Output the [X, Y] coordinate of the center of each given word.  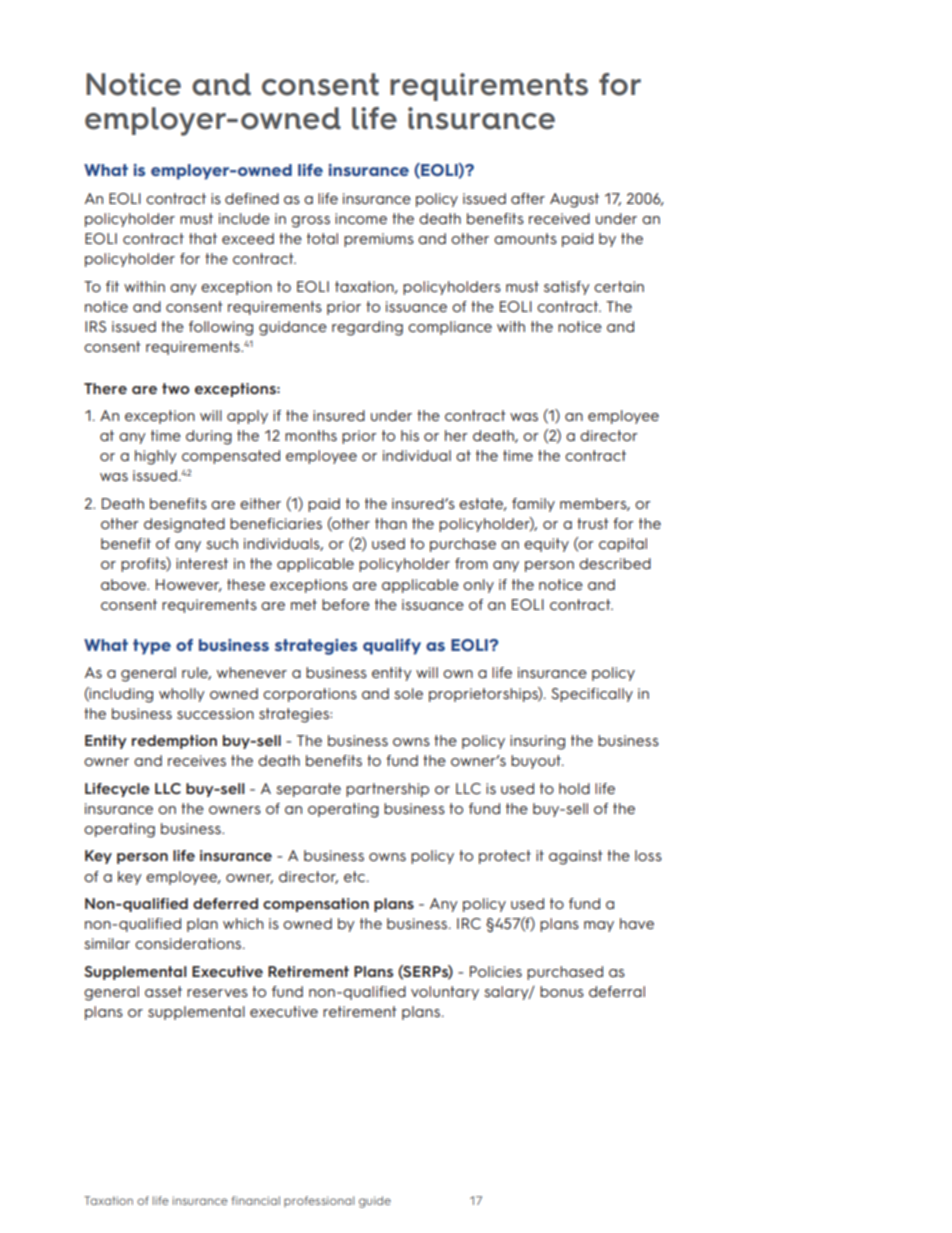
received [559, 218]
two [176, 388]
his [410, 435]
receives [197, 760]
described [615, 563]
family [533, 505]
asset [163, 991]
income [361, 218]
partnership [387, 790]
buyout [537, 762]
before [346, 604]
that [203, 238]
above [125, 584]
